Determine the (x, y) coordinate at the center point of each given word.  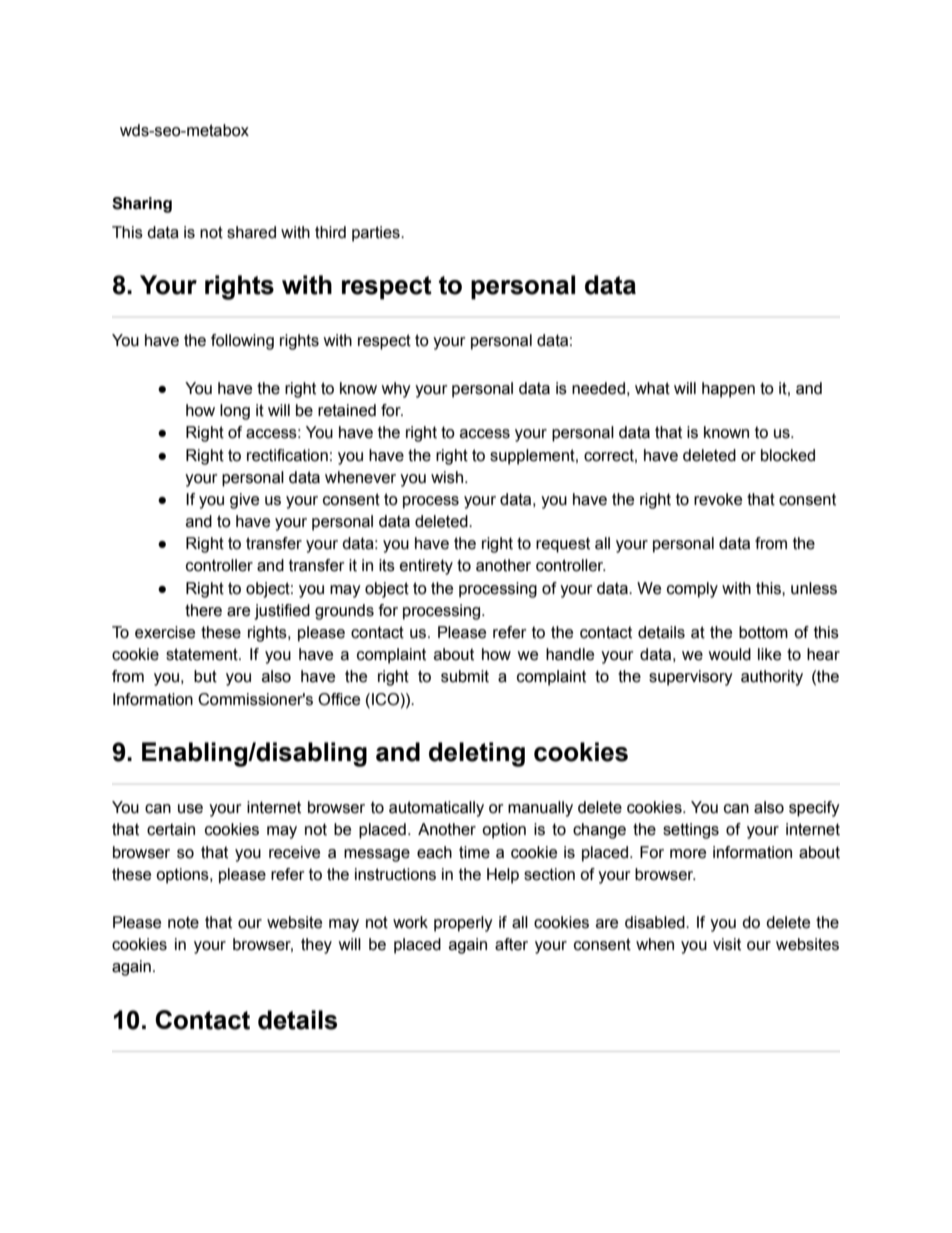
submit (465, 676)
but (205, 676)
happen (728, 390)
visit (727, 944)
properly (463, 924)
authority (772, 678)
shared (251, 232)
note (183, 922)
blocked (788, 455)
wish (447, 477)
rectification (287, 455)
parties (377, 234)
